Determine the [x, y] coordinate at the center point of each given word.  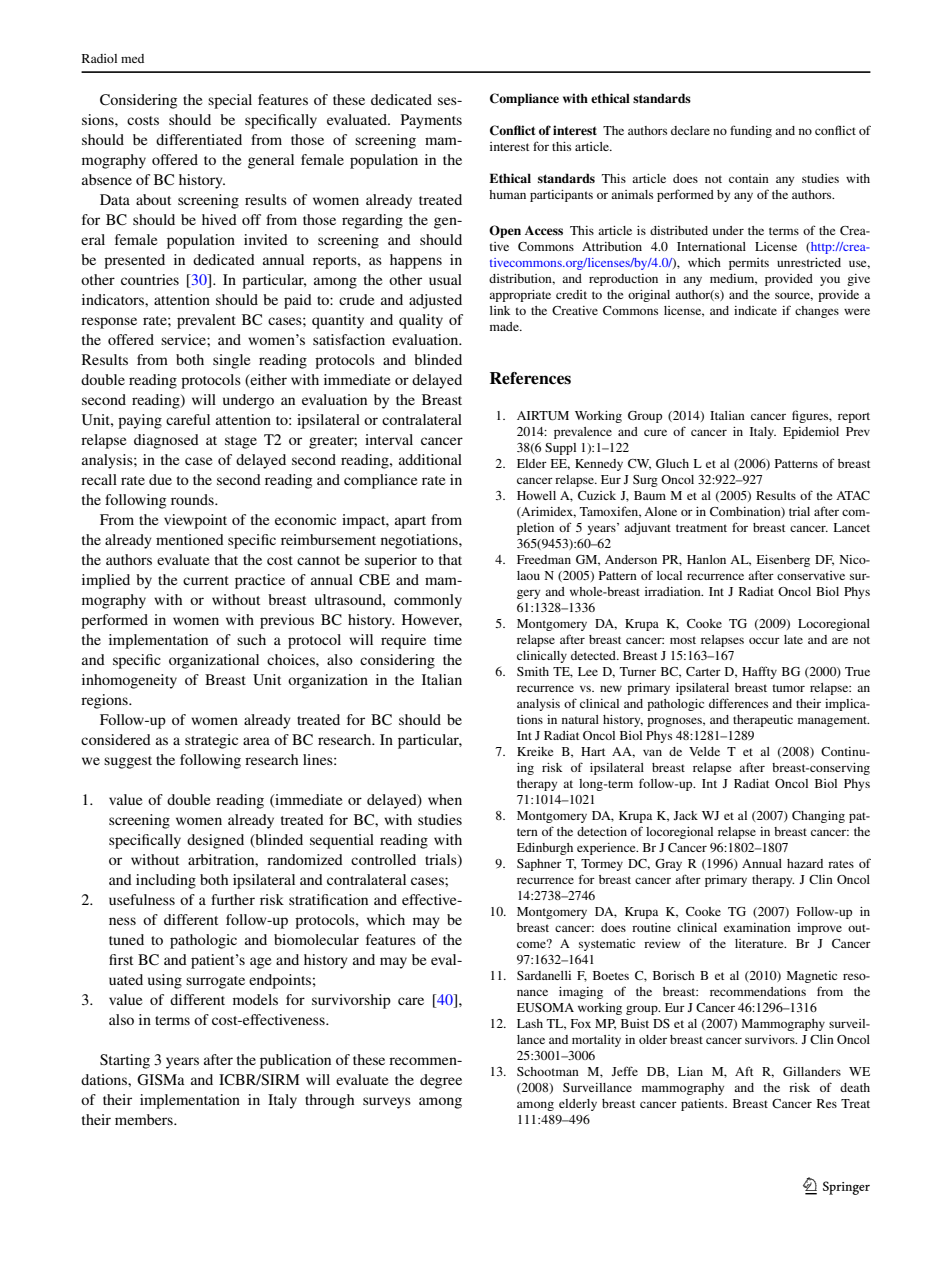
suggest [128, 762]
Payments [431, 121]
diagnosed [166, 441]
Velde [704, 751]
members [145, 1119]
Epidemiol [811, 433]
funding [751, 131]
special [230, 101]
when [445, 799]
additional [430, 459]
